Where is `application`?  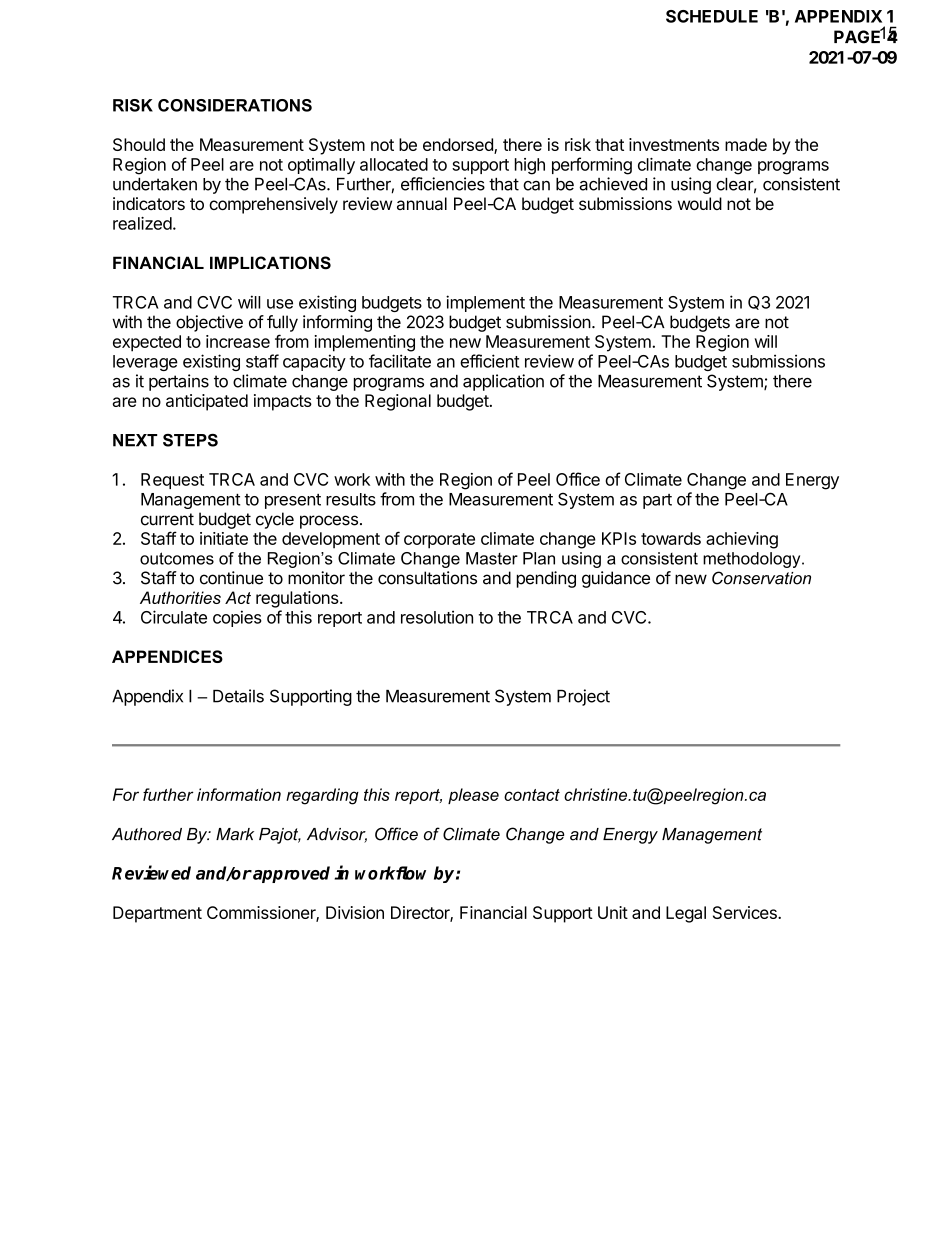
application is located at coordinates (503, 382).
